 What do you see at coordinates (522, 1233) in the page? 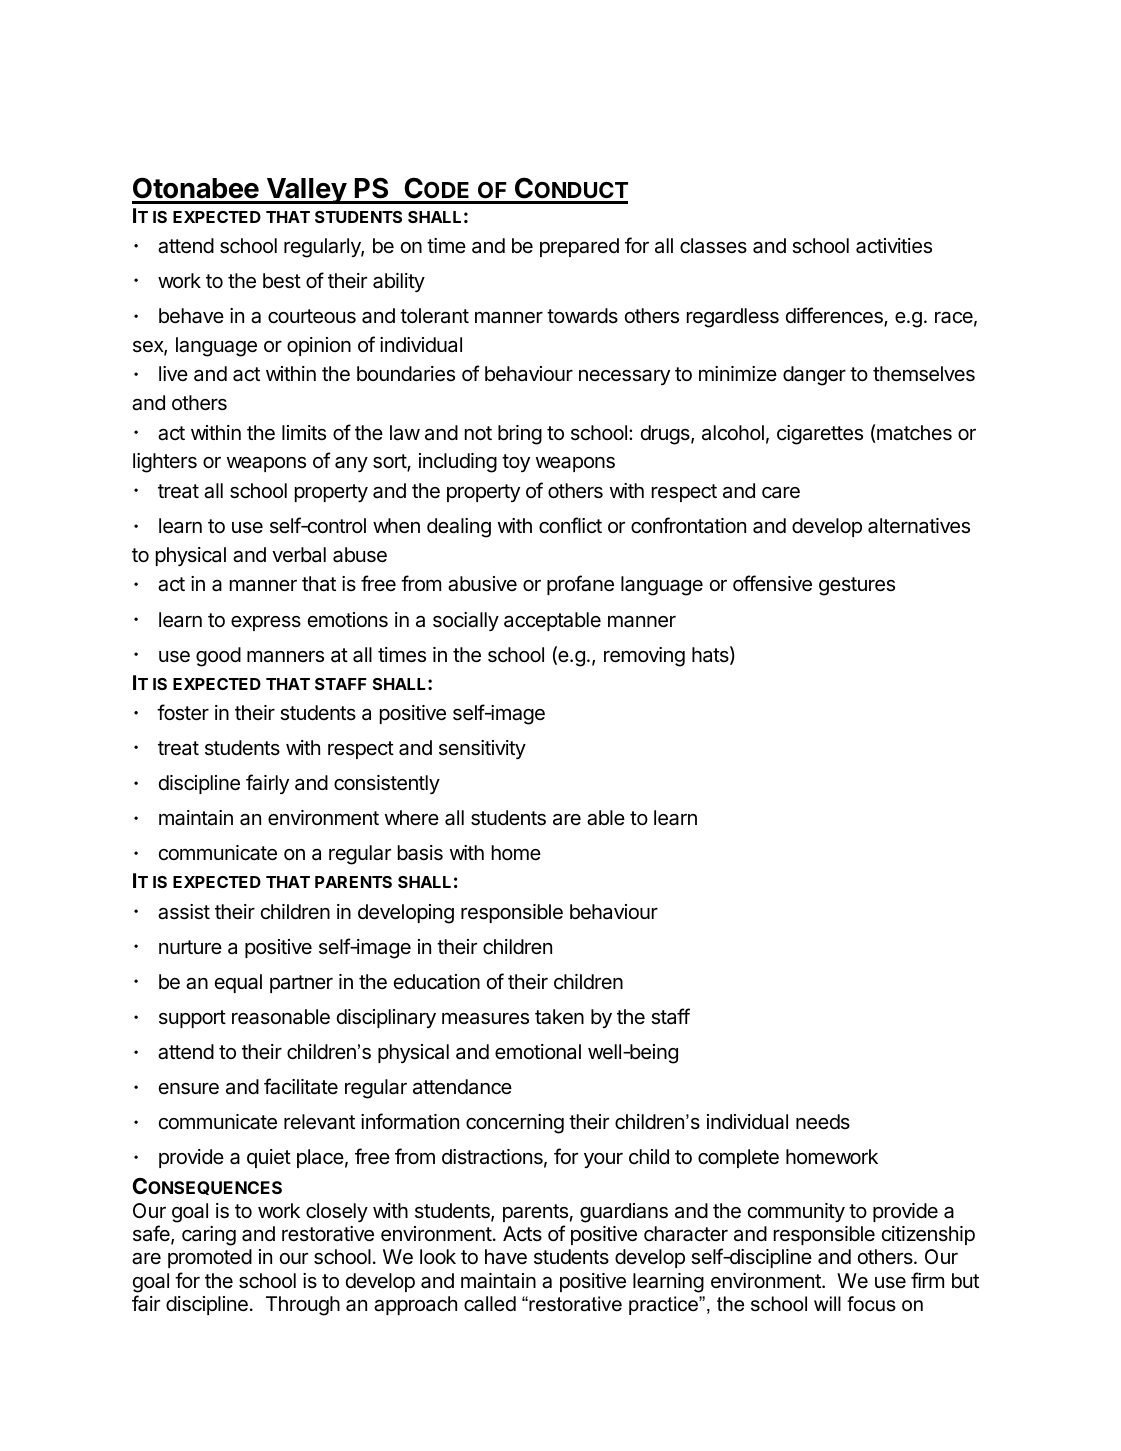
I see `Acts` at bounding box center [522, 1233].
